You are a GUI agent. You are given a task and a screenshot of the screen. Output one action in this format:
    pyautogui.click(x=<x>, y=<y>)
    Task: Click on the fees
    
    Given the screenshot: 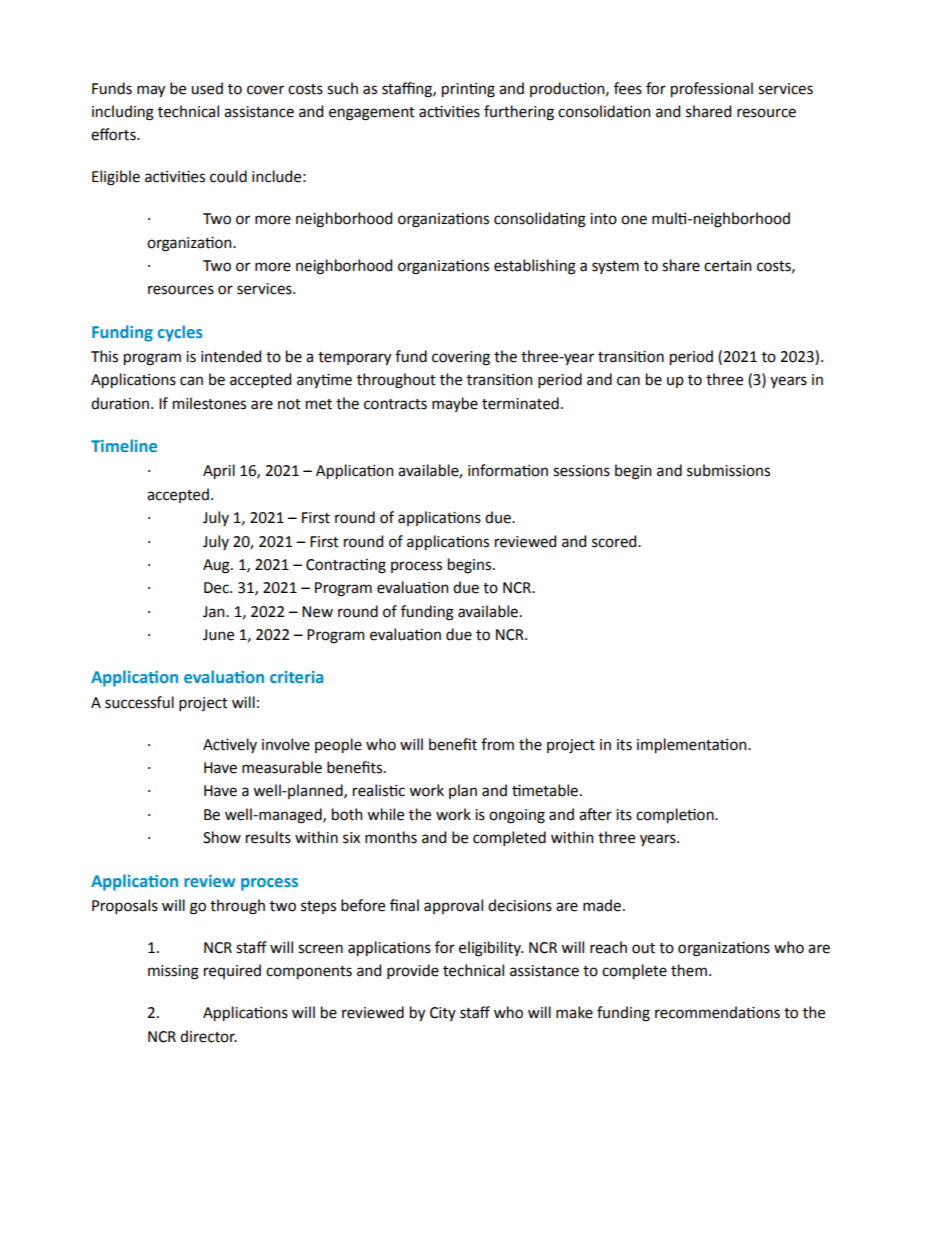 What is the action you would take?
    pyautogui.click(x=628, y=88)
